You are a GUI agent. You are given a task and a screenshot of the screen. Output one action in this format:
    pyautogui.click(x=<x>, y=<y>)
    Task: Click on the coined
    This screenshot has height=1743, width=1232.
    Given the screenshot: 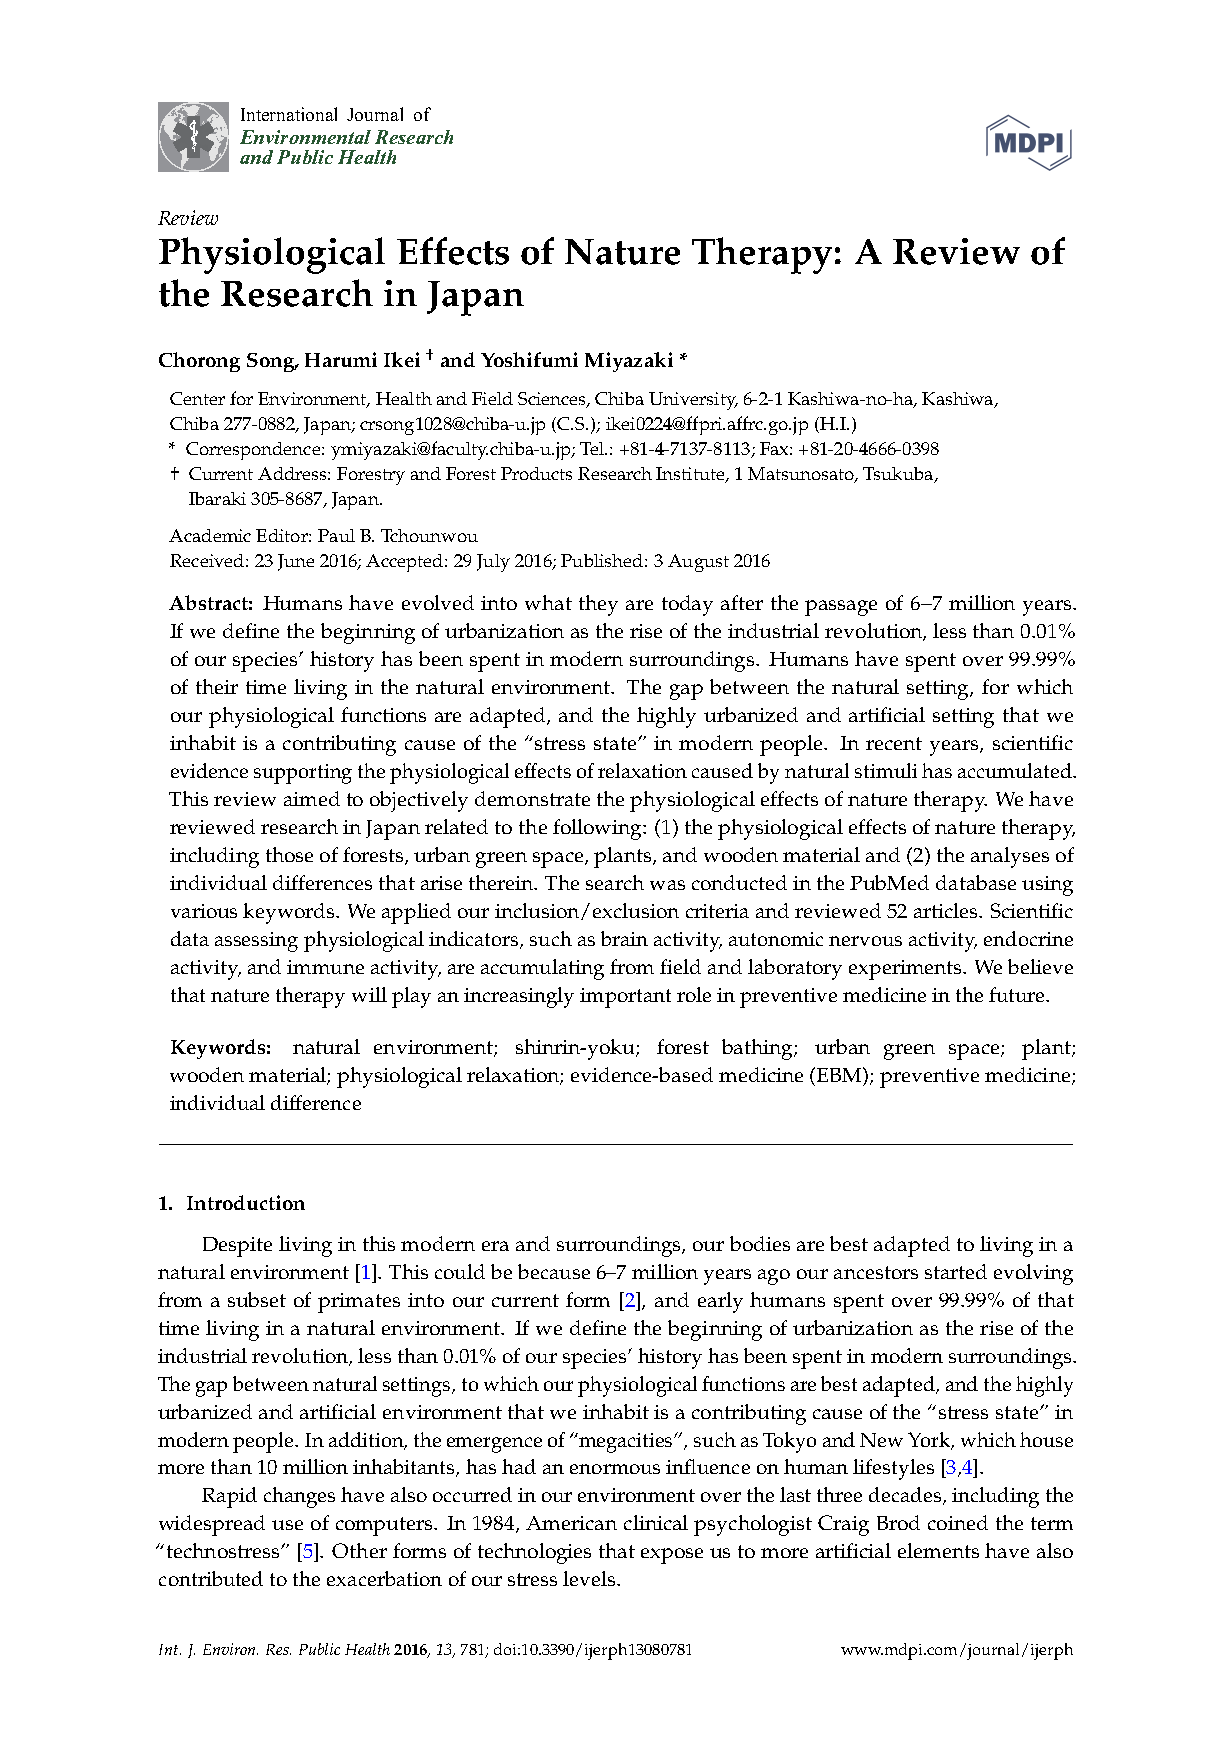 What is the action you would take?
    pyautogui.click(x=958, y=1522)
